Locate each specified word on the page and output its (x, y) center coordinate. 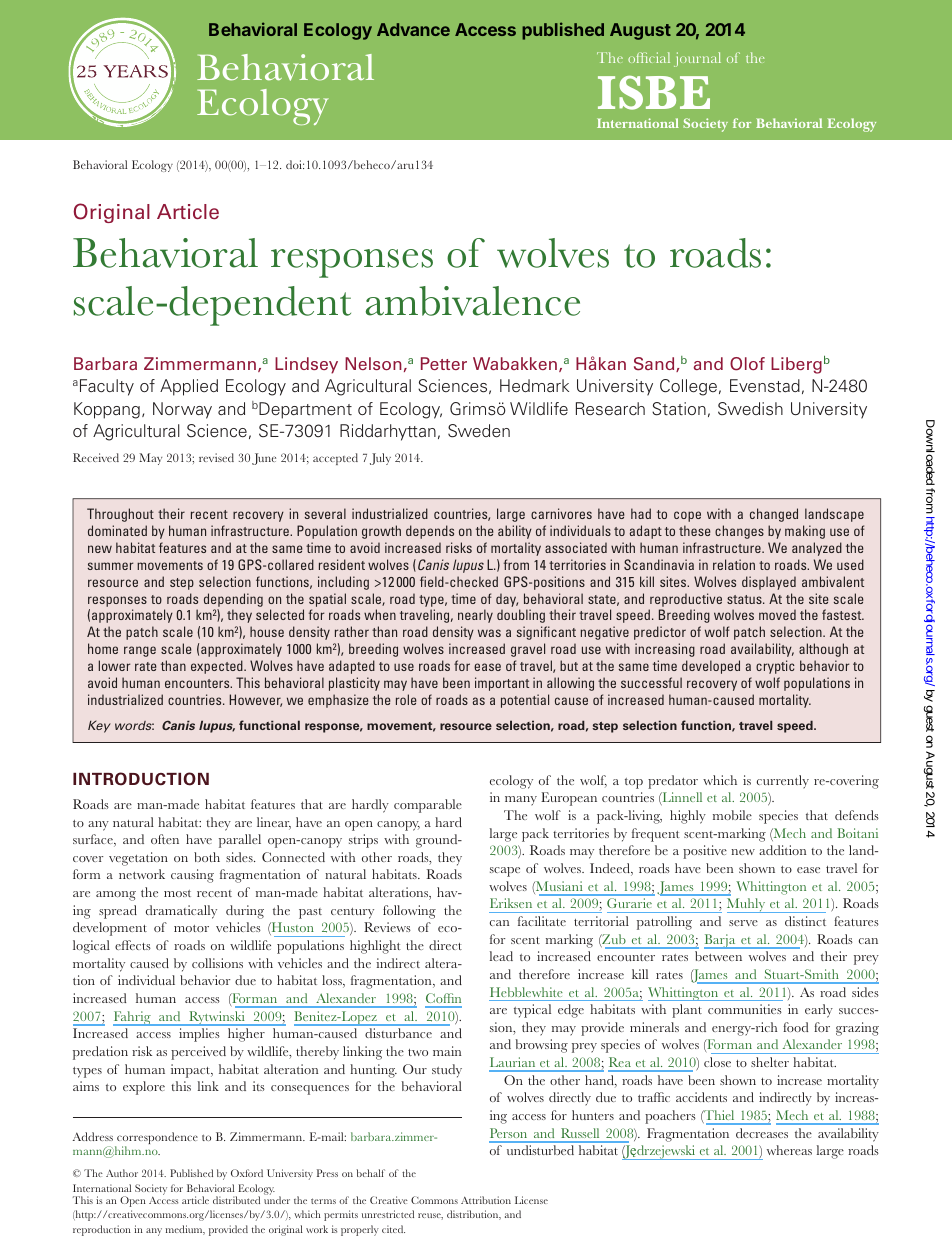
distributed (236, 1200)
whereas (789, 1150)
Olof (747, 364)
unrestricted (388, 1214)
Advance (413, 29)
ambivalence (473, 301)
